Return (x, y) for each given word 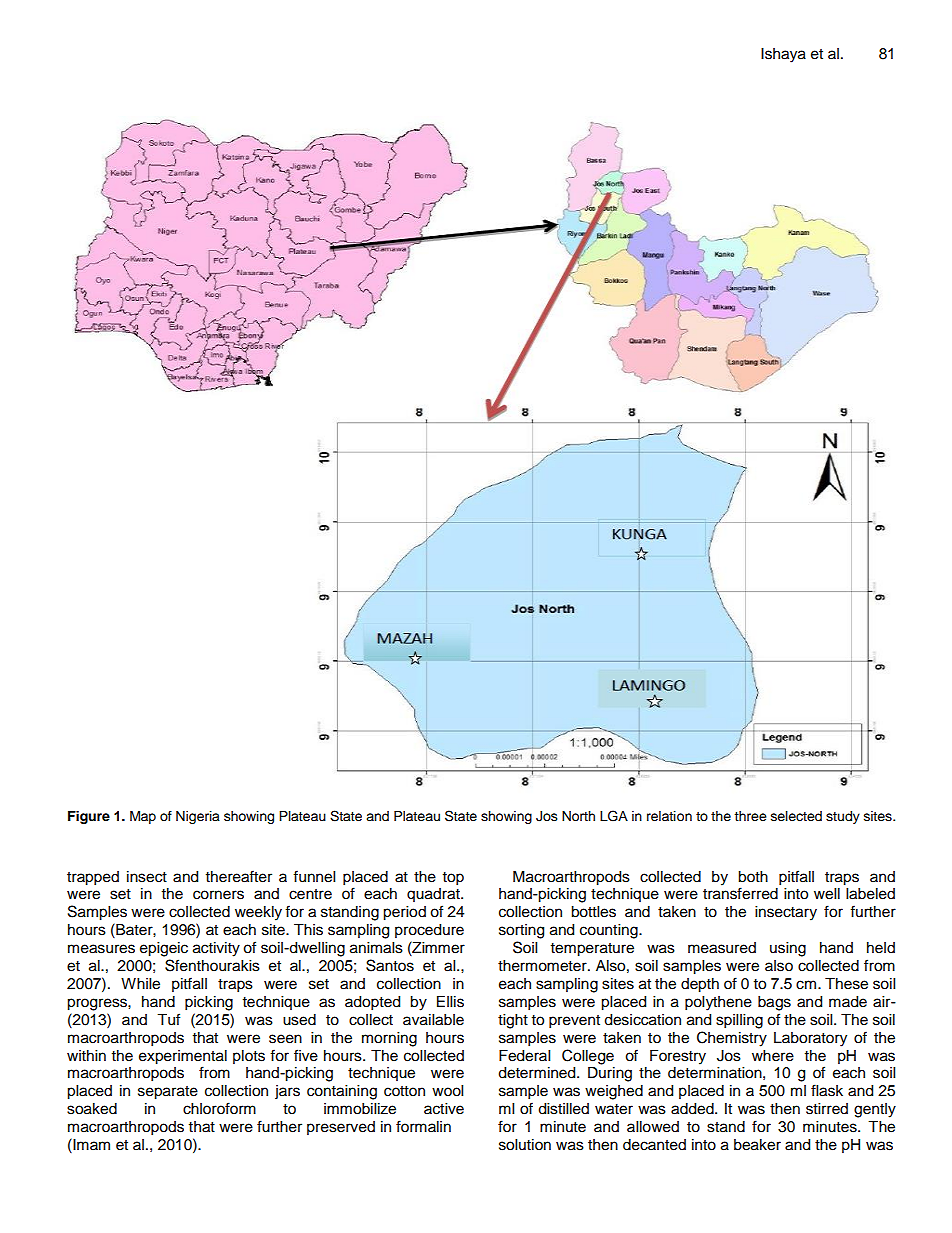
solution (525, 1145)
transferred (740, 893)
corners (218, 895)
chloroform (219, 1108)
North (578, 816)
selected (796, 816)
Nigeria (198, 817)
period (404, 913)
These (846, 984)
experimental (183, 1057)
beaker (757, 1145)
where (773, 1056)
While (140, 984)
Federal (524, 1056)
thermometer (543, 966)
